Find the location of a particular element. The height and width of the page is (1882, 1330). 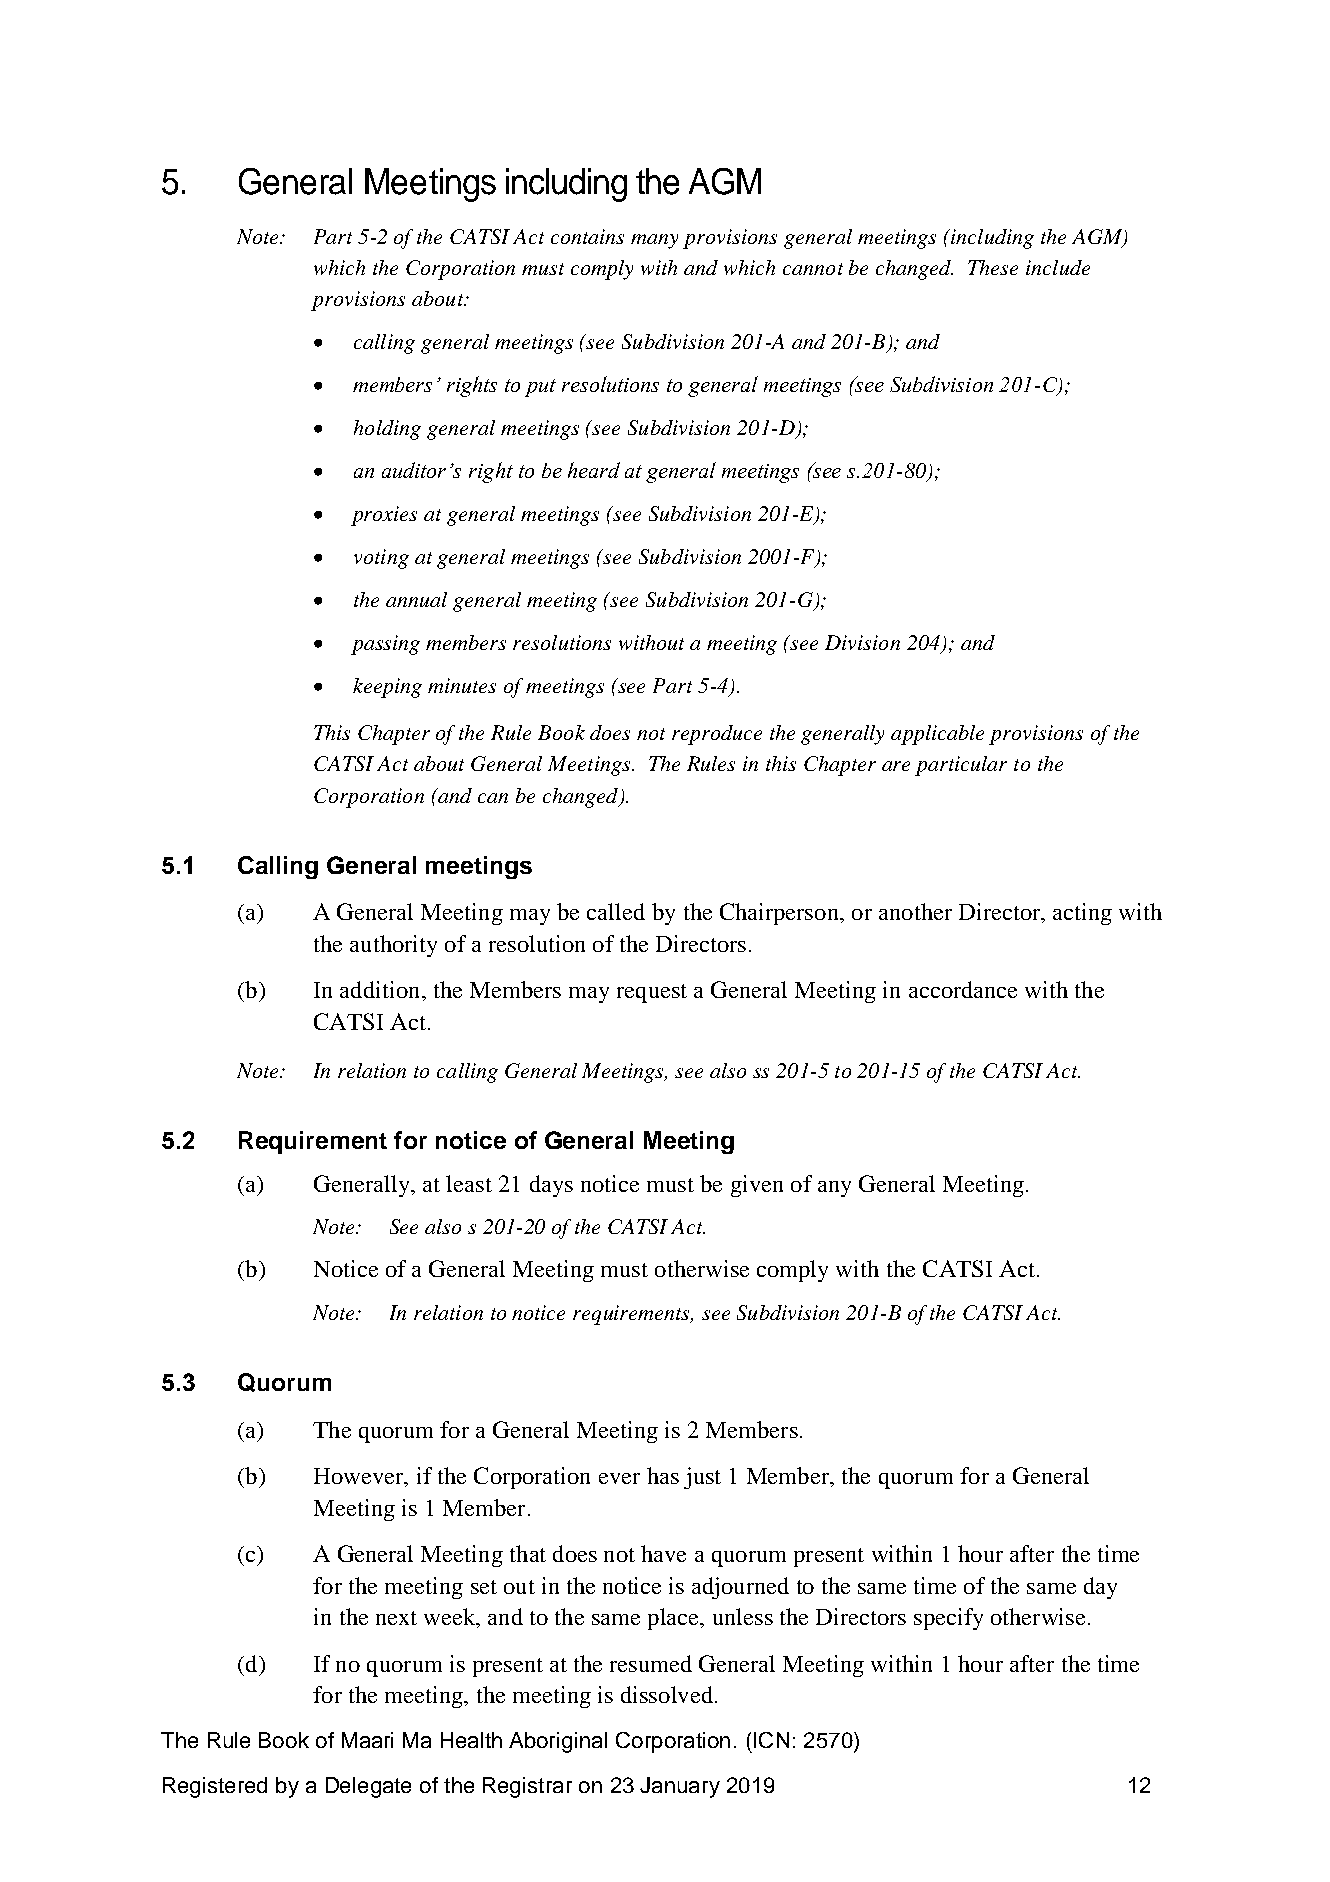

These is located at coordinates (993, 267).
